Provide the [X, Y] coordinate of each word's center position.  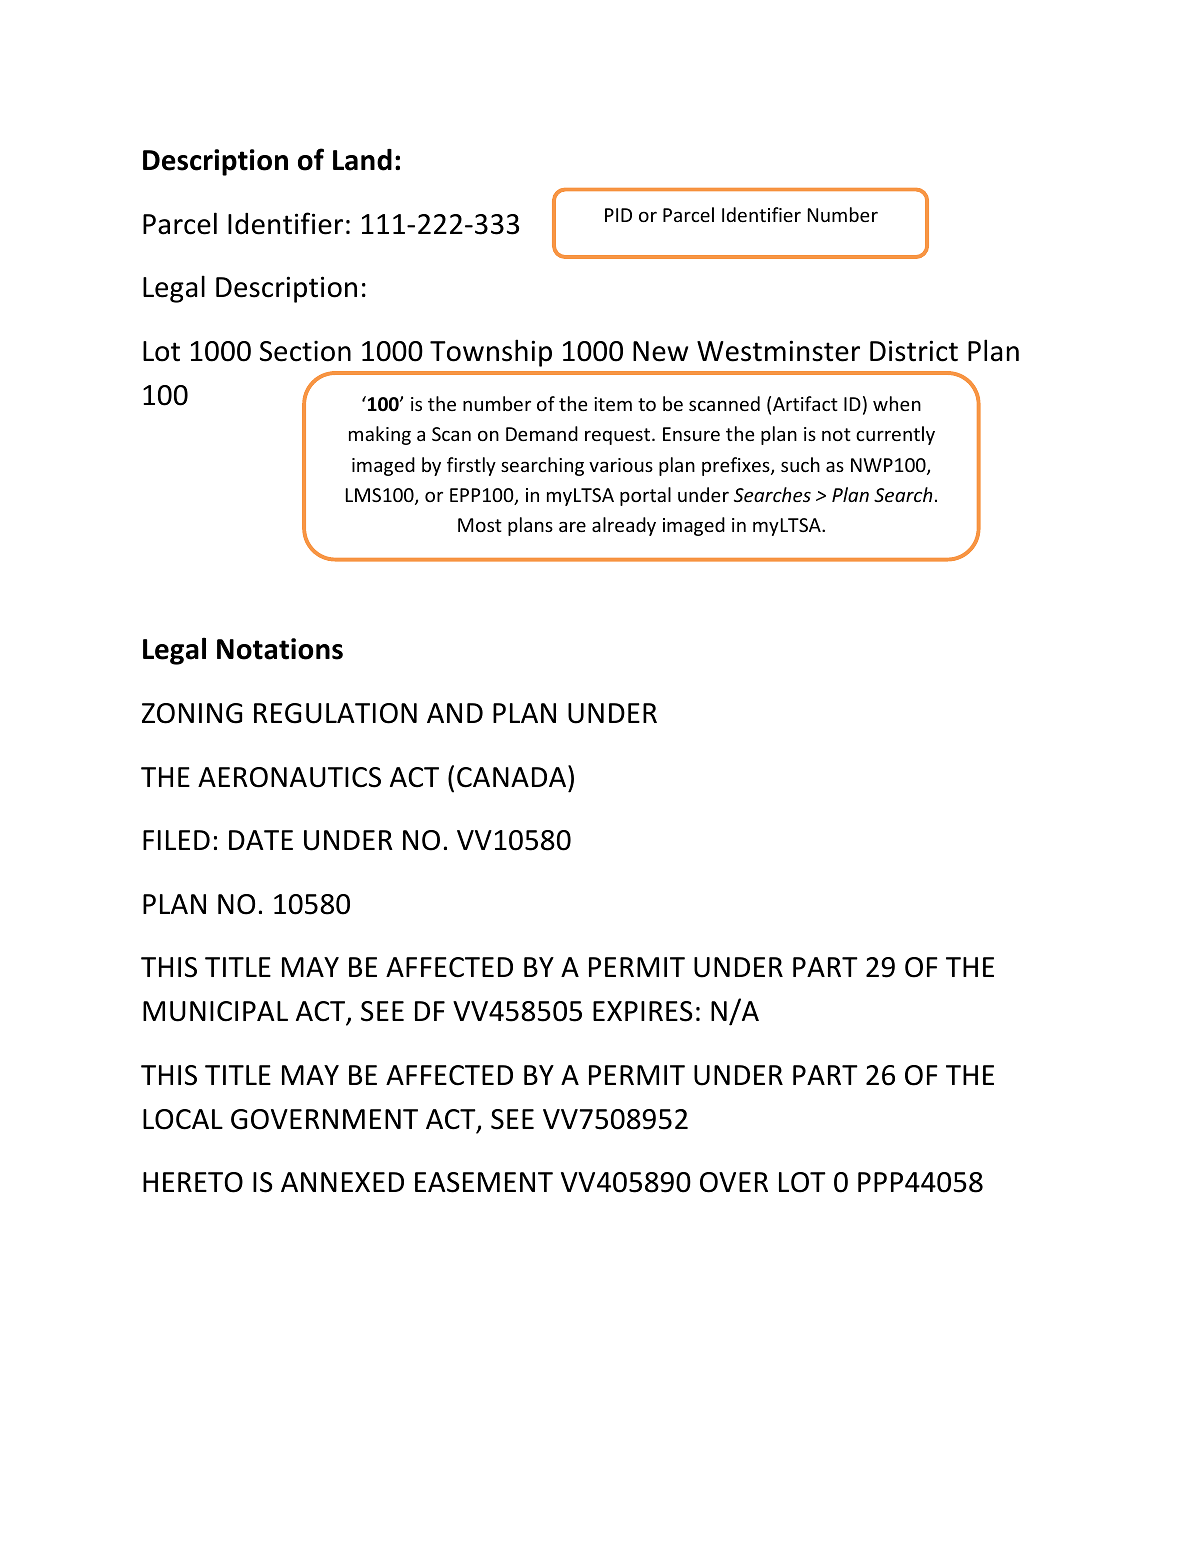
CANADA [513, 776]
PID [618, 215]
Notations [280, 649]
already [624, 526]
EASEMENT [484, 1182]
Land [362, 160]
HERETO [193, 1182]
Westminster [778, 351]
